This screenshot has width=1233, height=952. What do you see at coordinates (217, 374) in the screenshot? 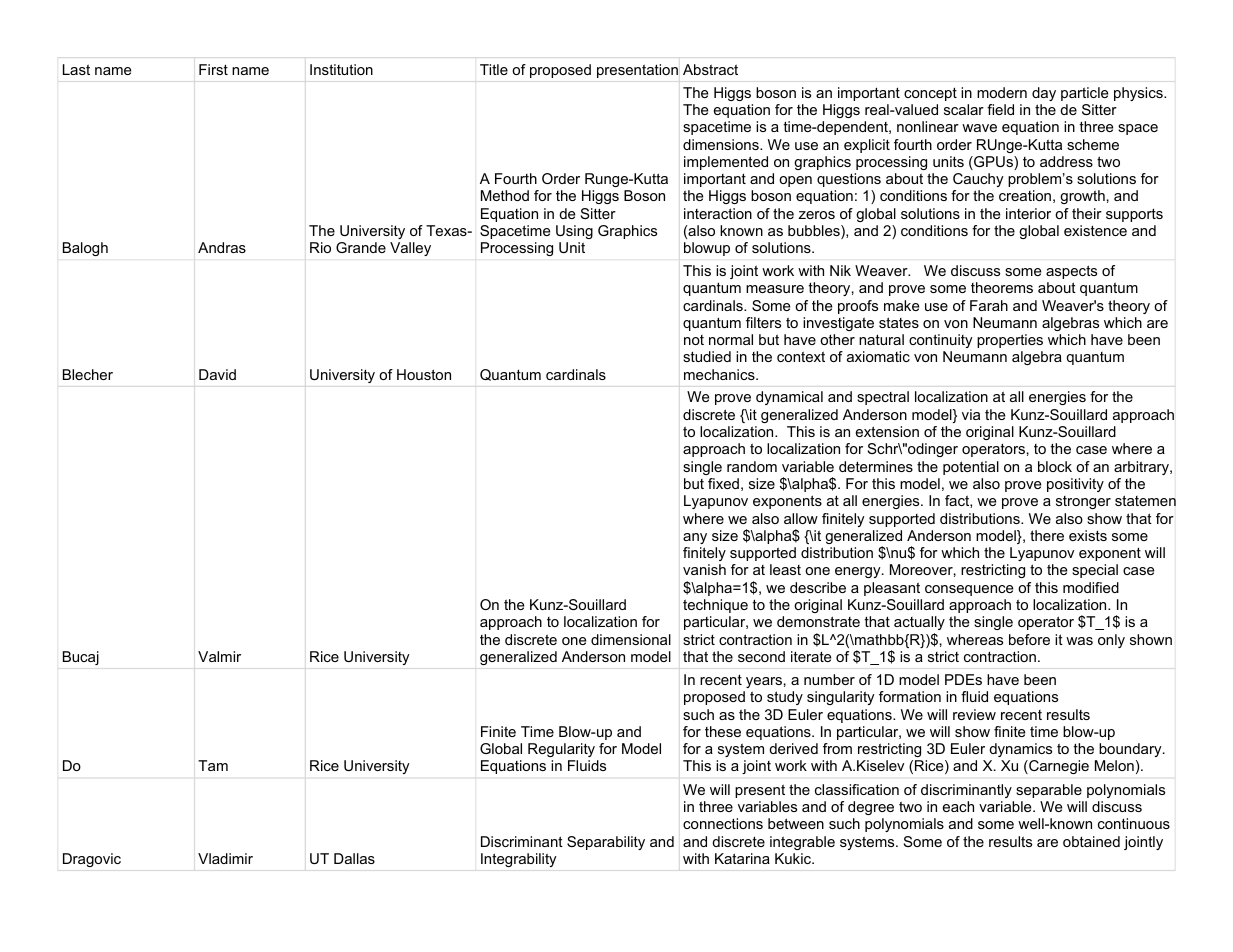
I see `David` at bounding box center [217, 374].
